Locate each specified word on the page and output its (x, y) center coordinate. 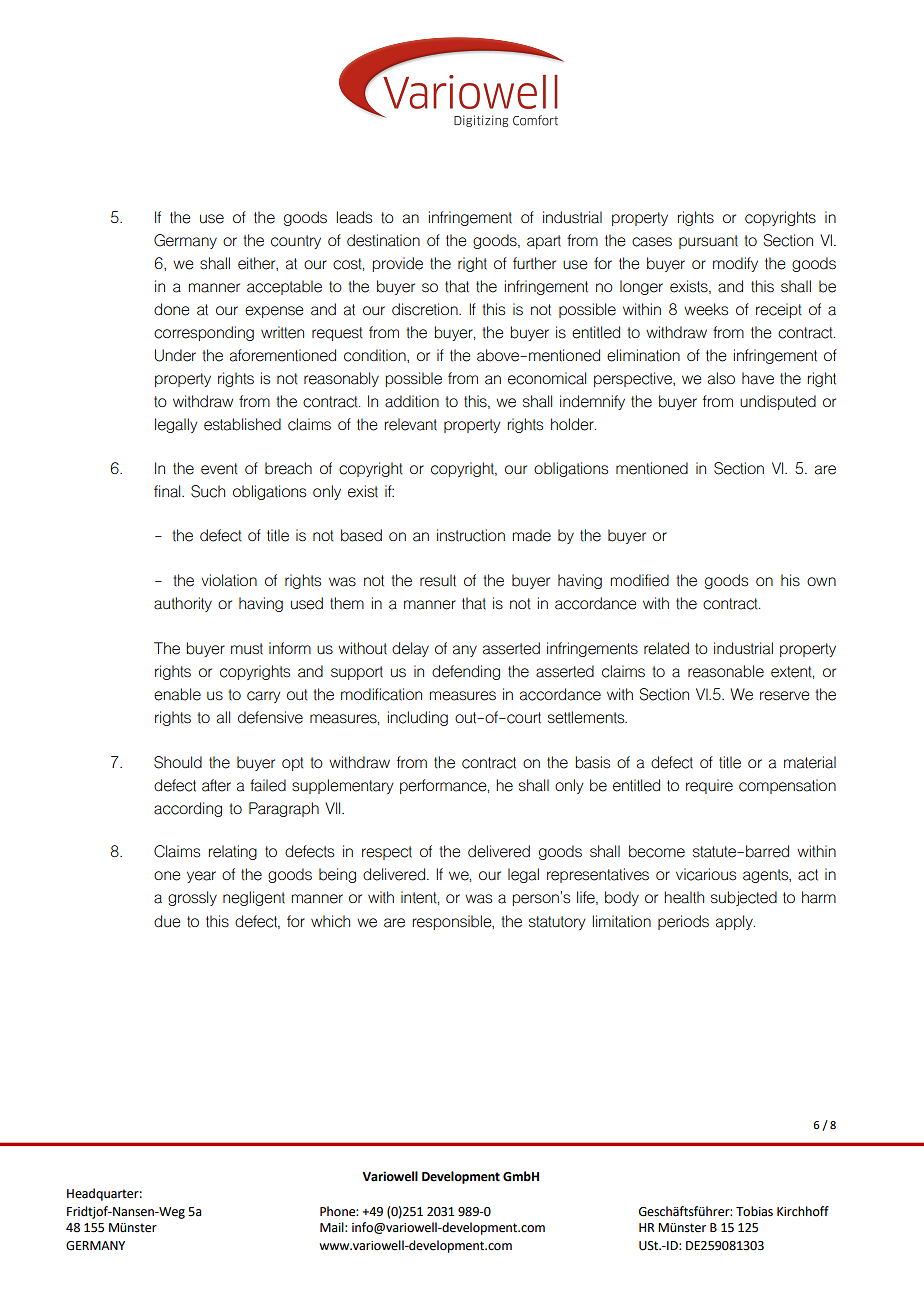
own (821, 581)
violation (229, 580)
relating (232, 852)
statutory (557, 923)
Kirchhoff (803, 1211)
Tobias (754, 1211)
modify (735, 264)
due (167, 921)
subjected (744, 898)
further (534, 263)
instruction (471, 535)
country (296, 242)
